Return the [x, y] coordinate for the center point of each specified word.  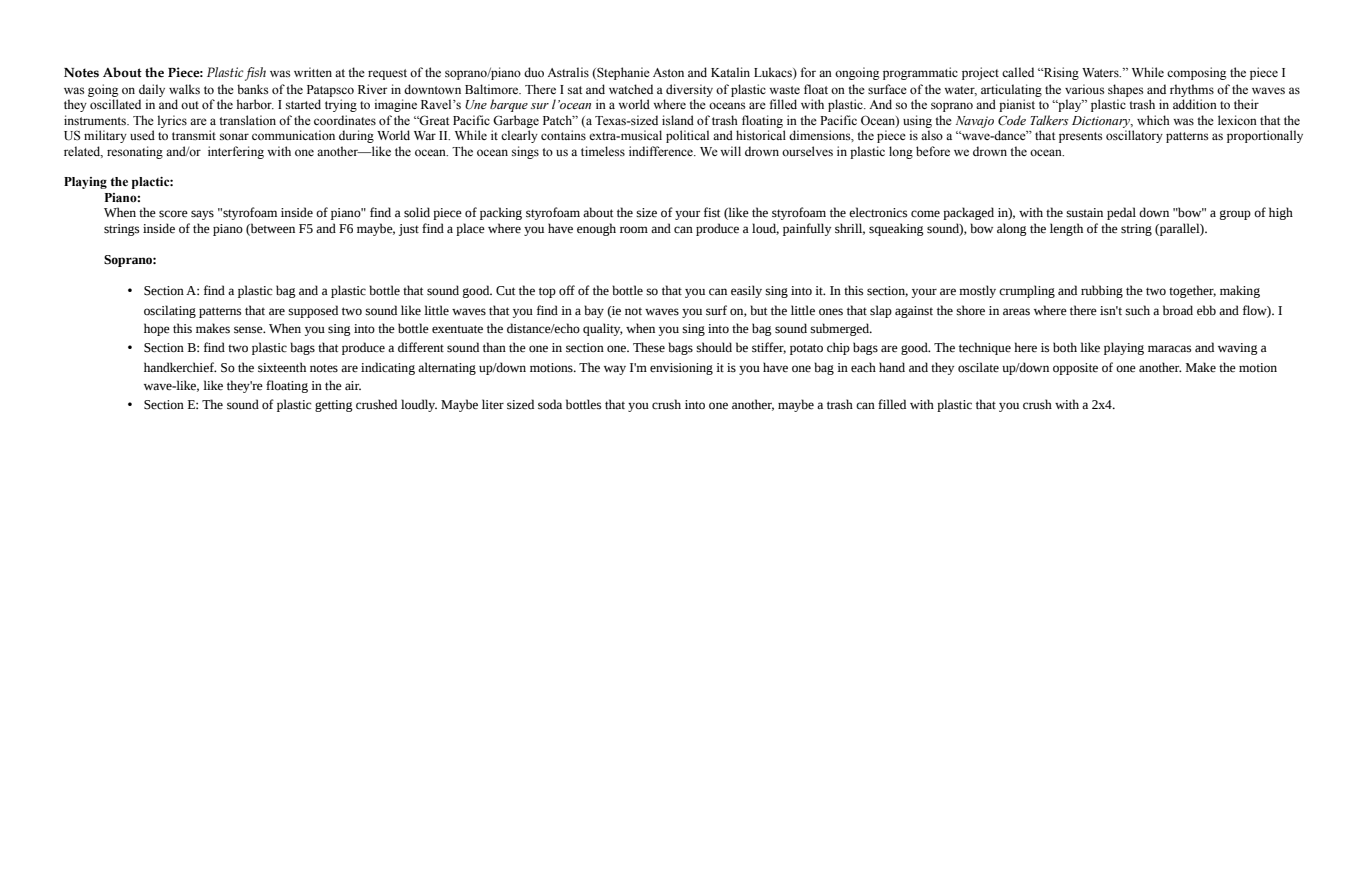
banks [252, 89]
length [1066, 229]
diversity [689, 90]
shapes [1125, 90]
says [202, 215]
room [634, 230]
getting [334, 406]
